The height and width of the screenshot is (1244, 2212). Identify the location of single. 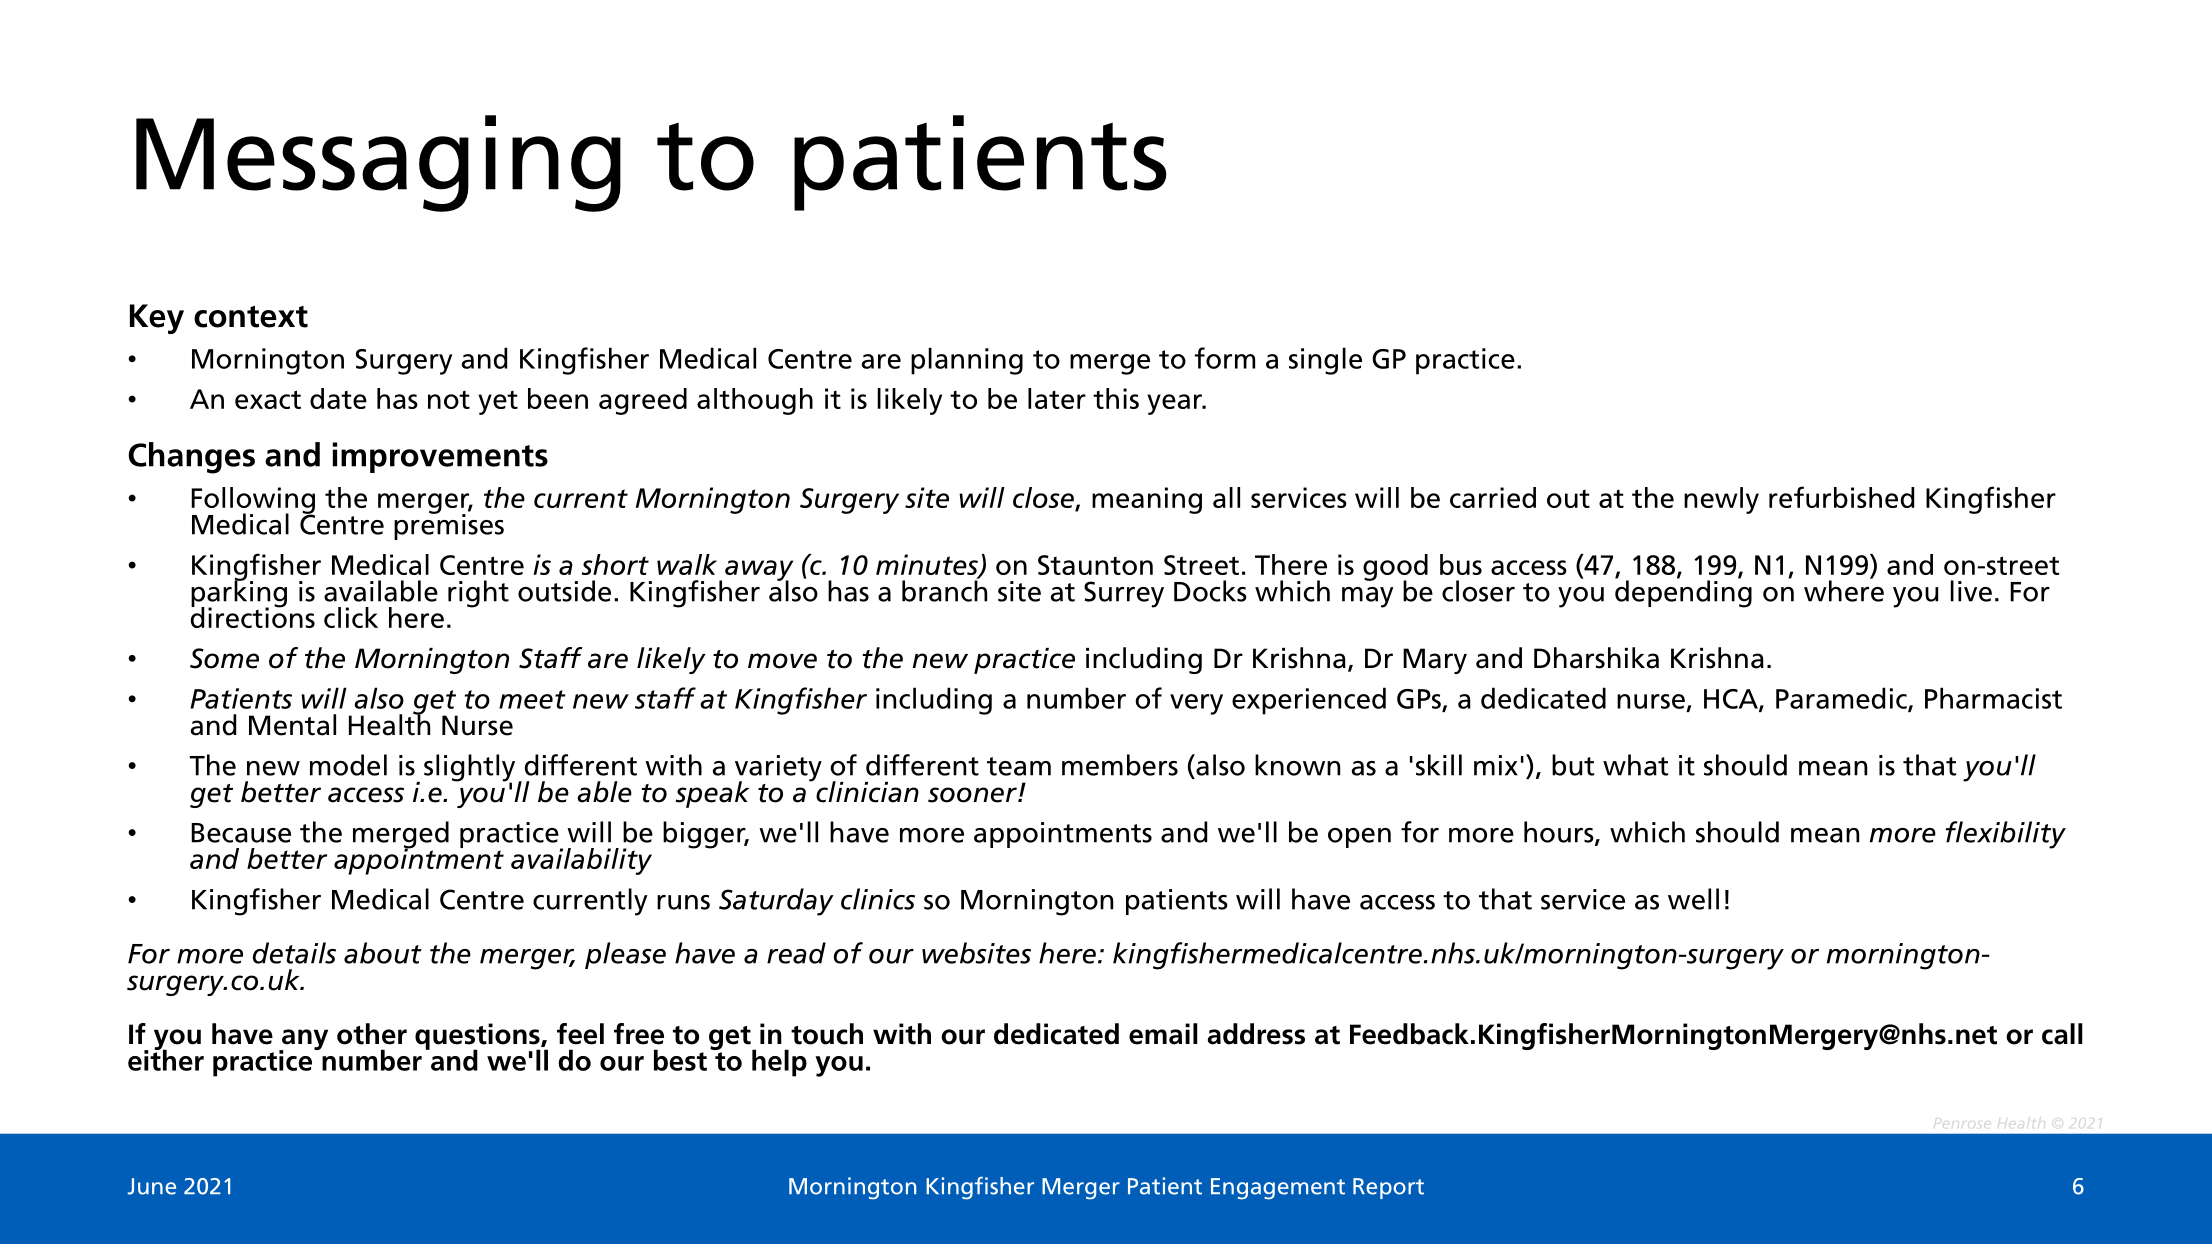
(1325, 361).
